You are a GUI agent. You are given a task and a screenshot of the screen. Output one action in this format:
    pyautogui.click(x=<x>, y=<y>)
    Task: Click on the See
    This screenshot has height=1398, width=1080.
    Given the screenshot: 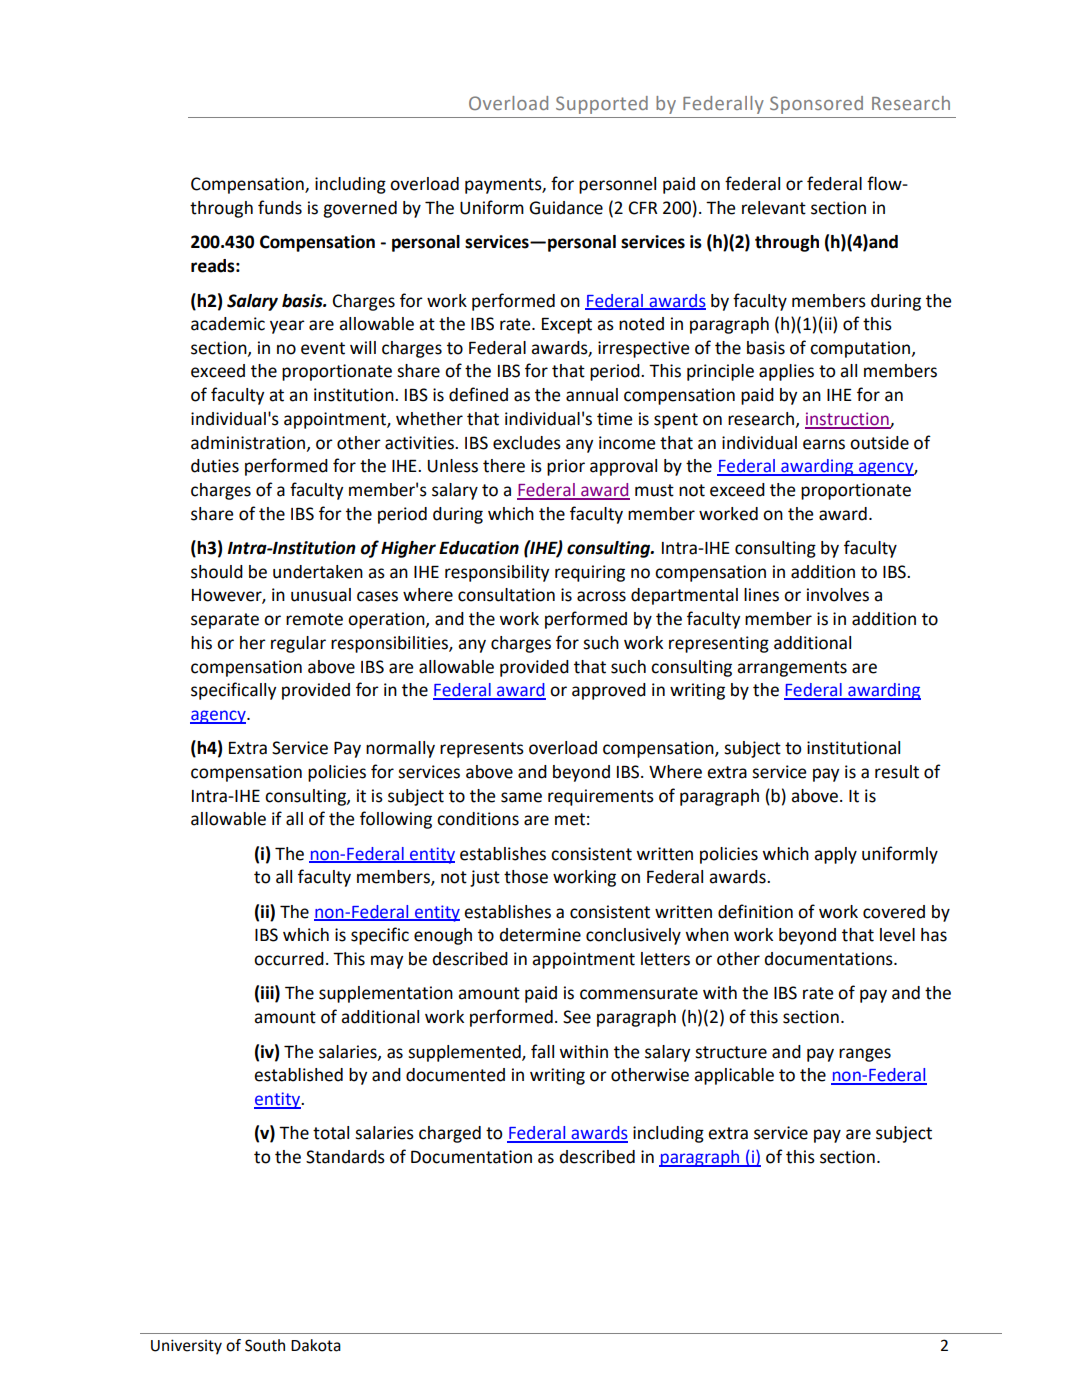 What is the action you would take?
    pyautogui.click(x=577, y=1017)
